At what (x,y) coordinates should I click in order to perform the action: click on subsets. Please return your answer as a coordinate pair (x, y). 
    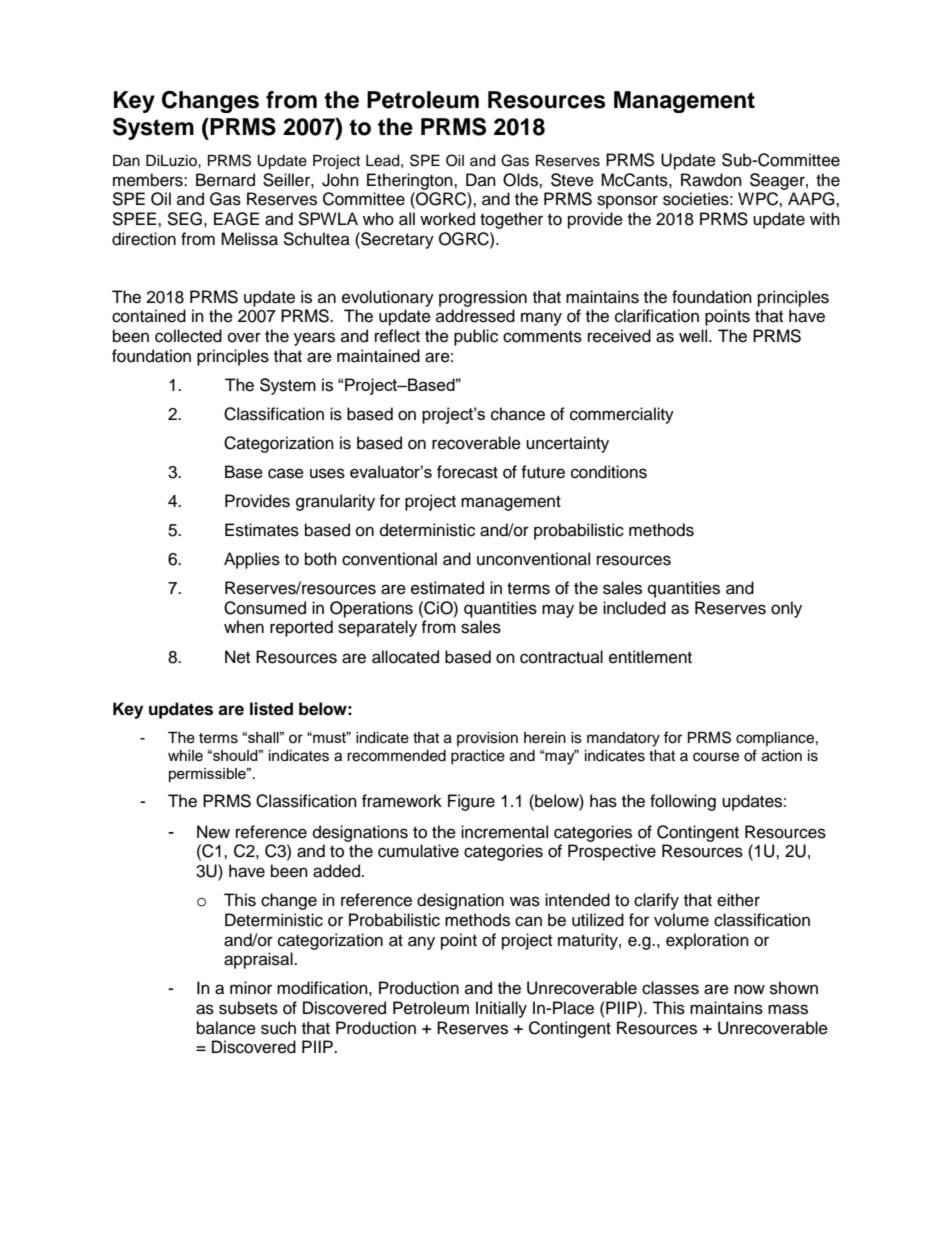
    Looking at the image, I should click on (248, 1008).
